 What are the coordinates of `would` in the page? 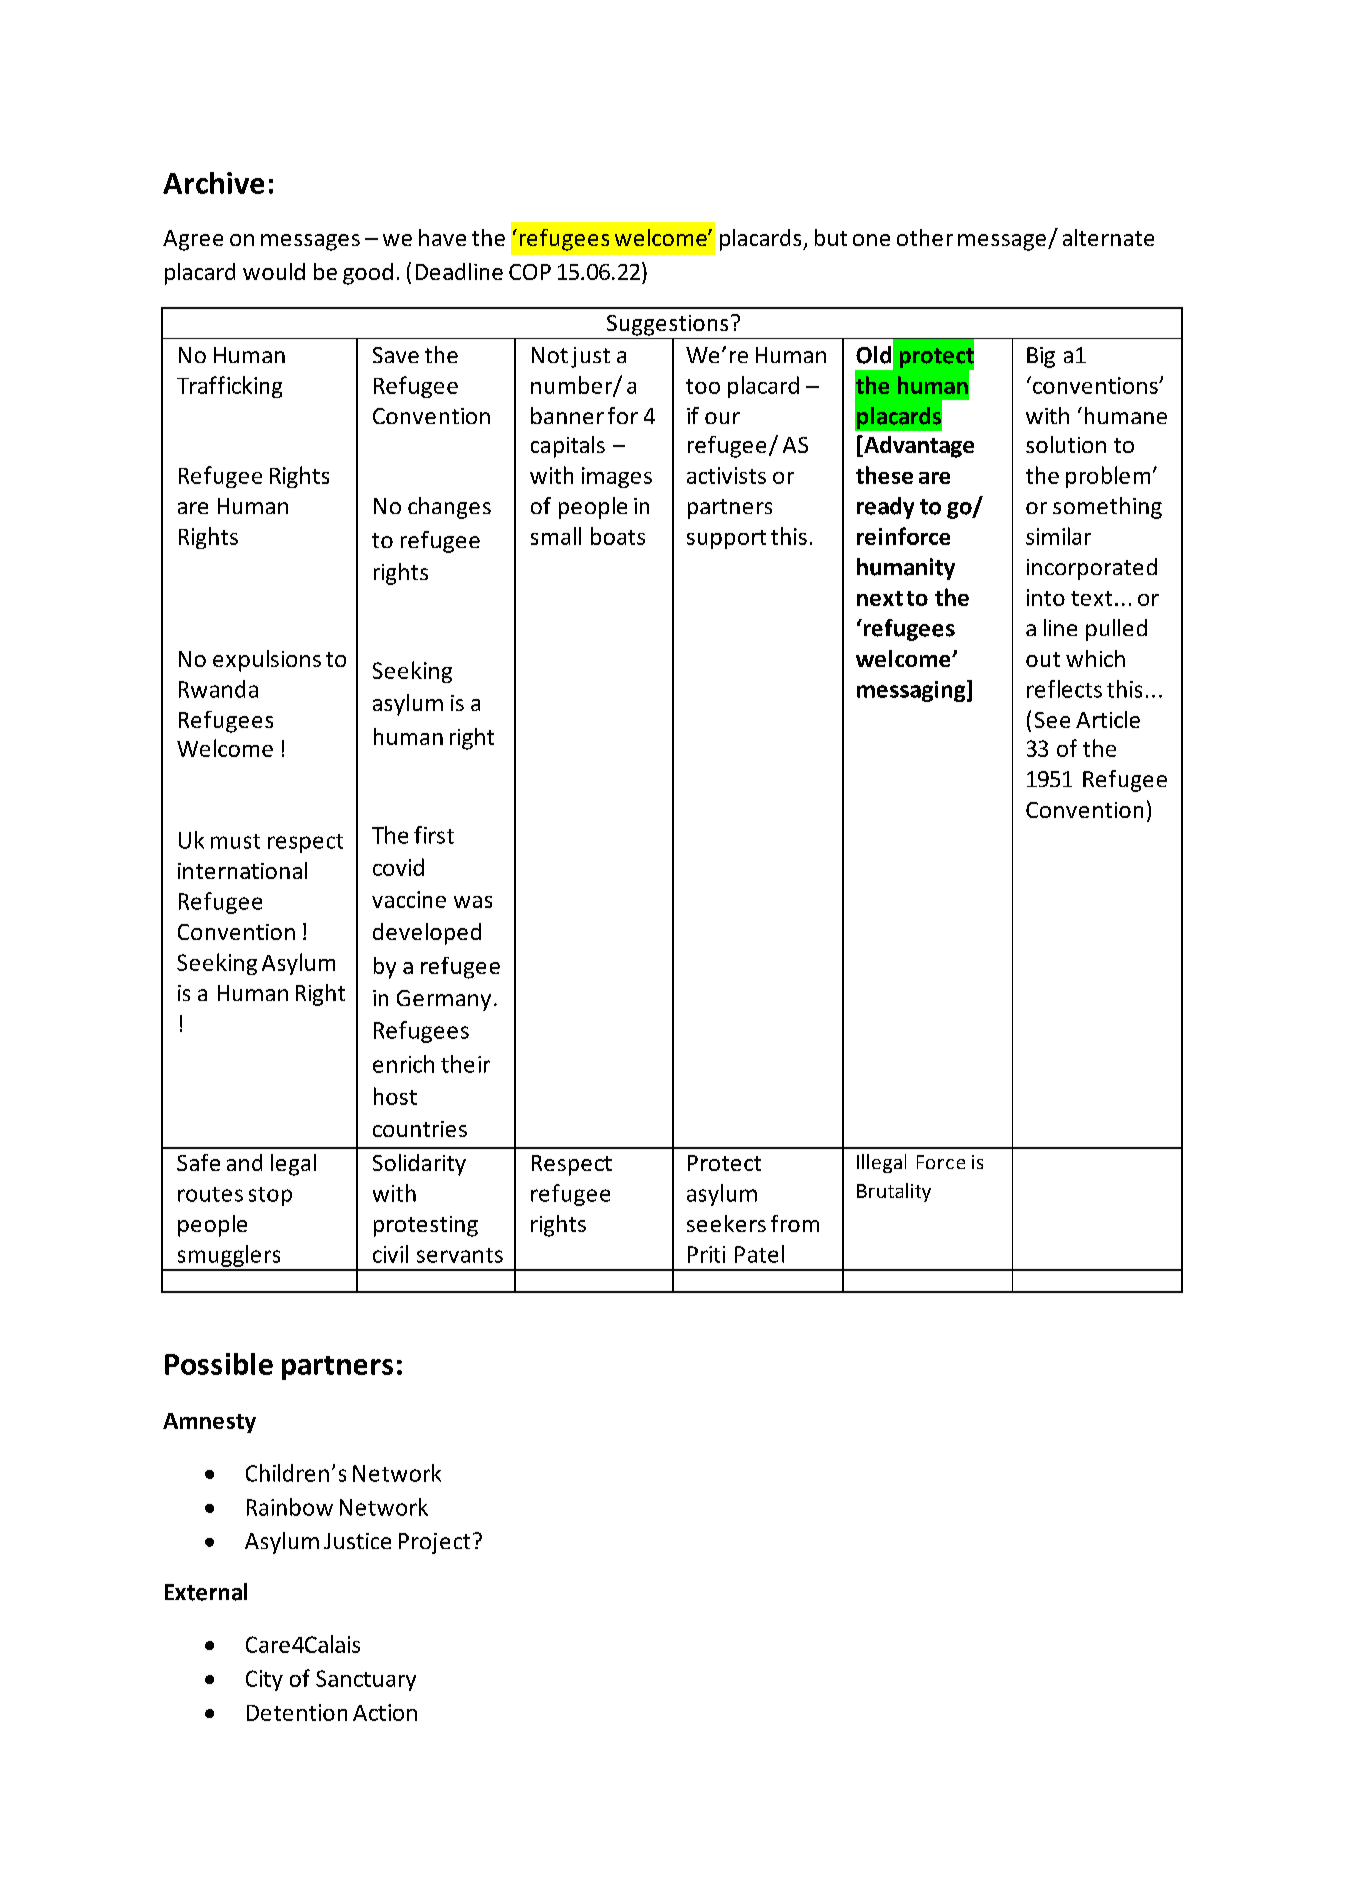 It's located at (274, 271).
